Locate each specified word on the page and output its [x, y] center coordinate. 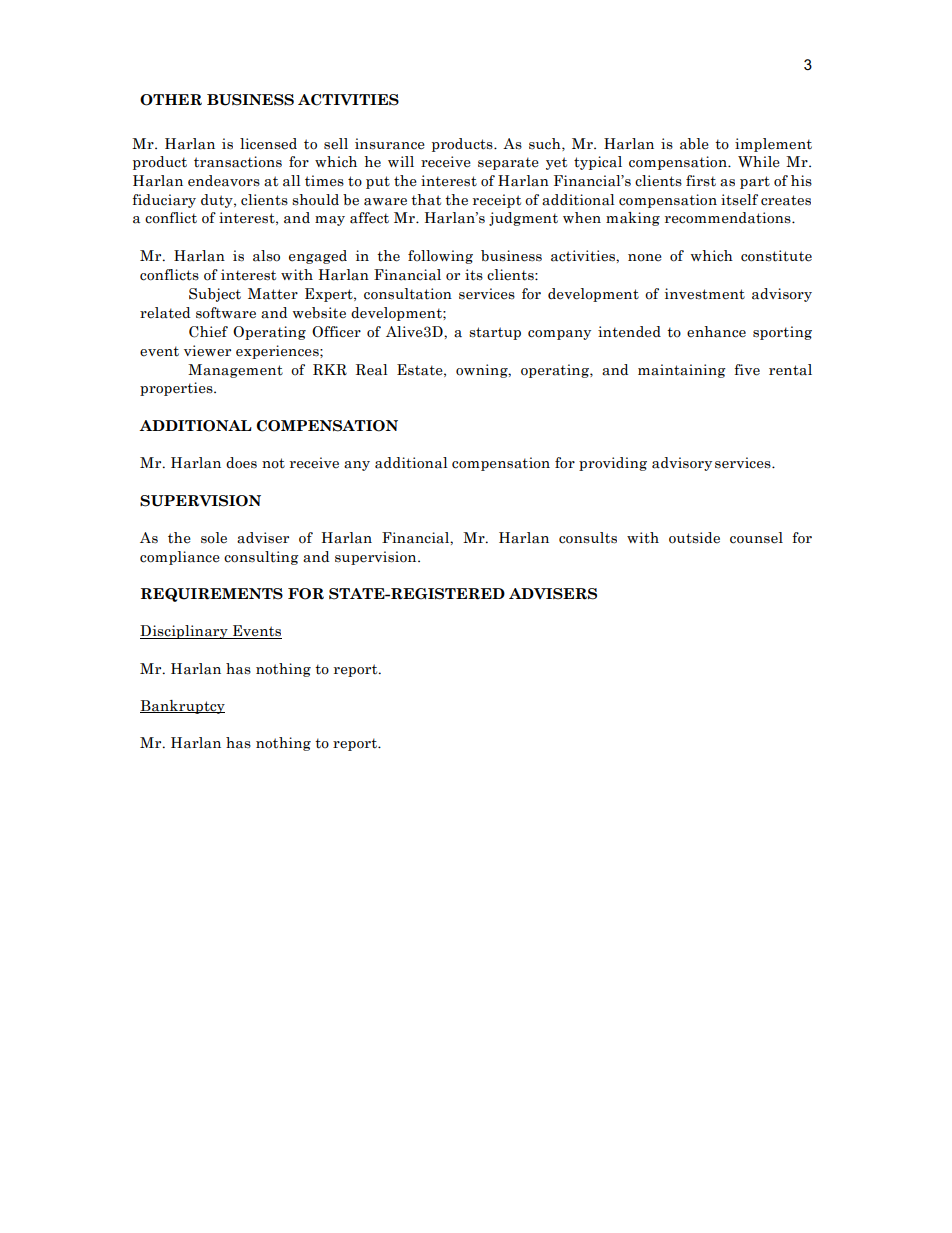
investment [705, 294]
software [226, 313]
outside [694, 538]
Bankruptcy [182, 707]
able [694, 144]
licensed [268, 144]
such [546, 144]
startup [495, 333]
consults [588, 538]
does [241, 463]
